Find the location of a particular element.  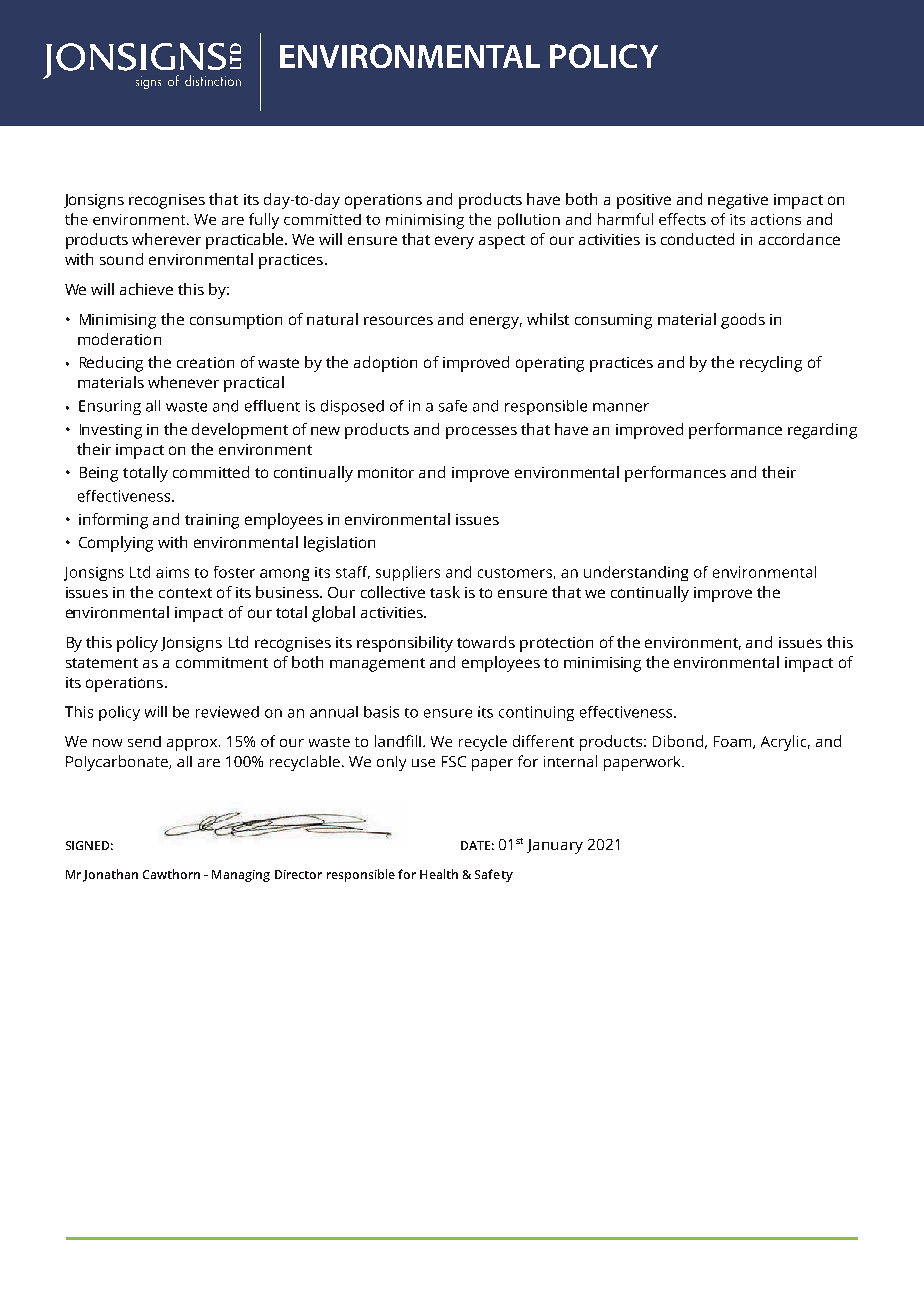

protection is located at coordinates (556, 644).
